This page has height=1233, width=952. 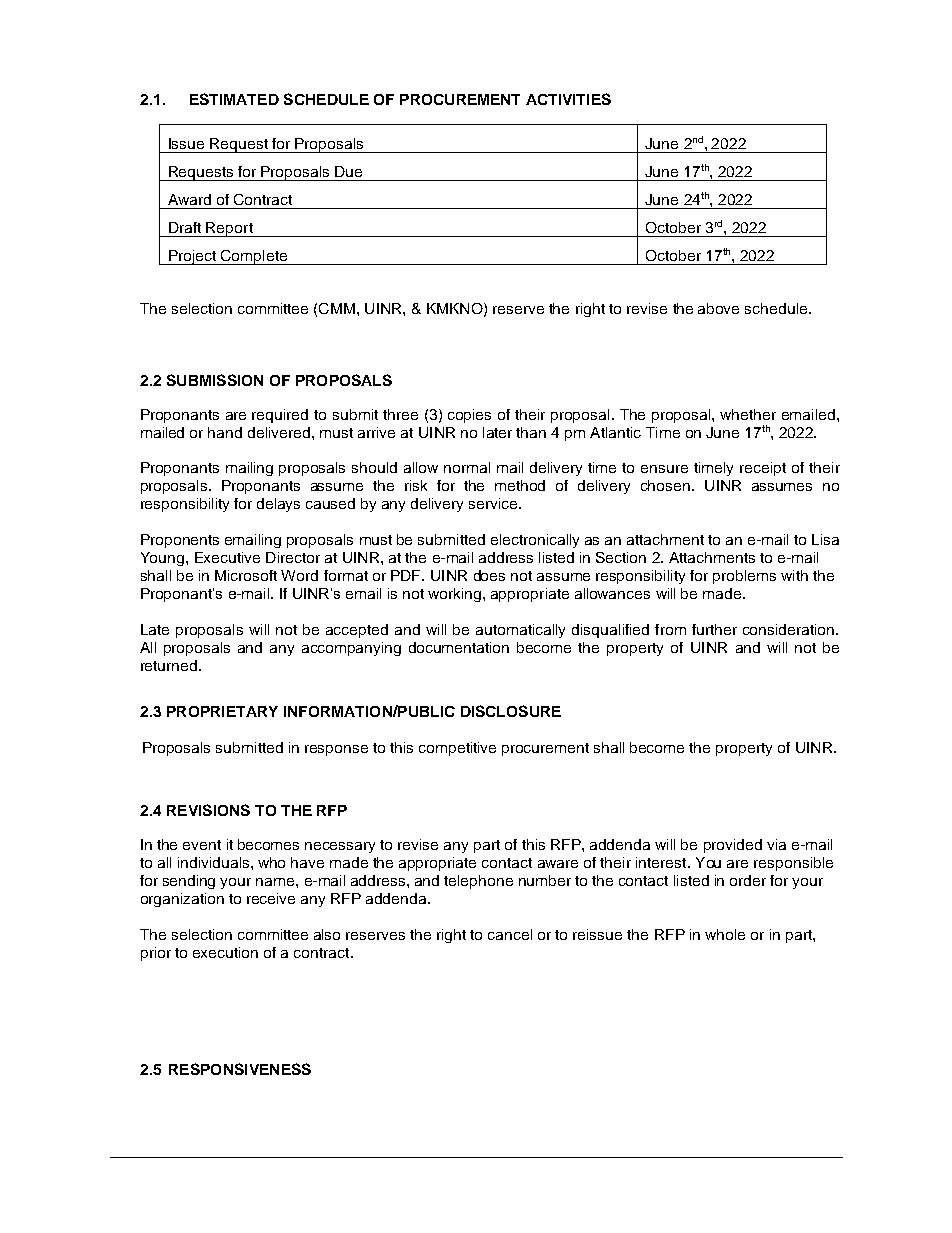 What do you see at coordinates (748, 414) in the page?
I see `whether` at bounding box center [748, 414].
